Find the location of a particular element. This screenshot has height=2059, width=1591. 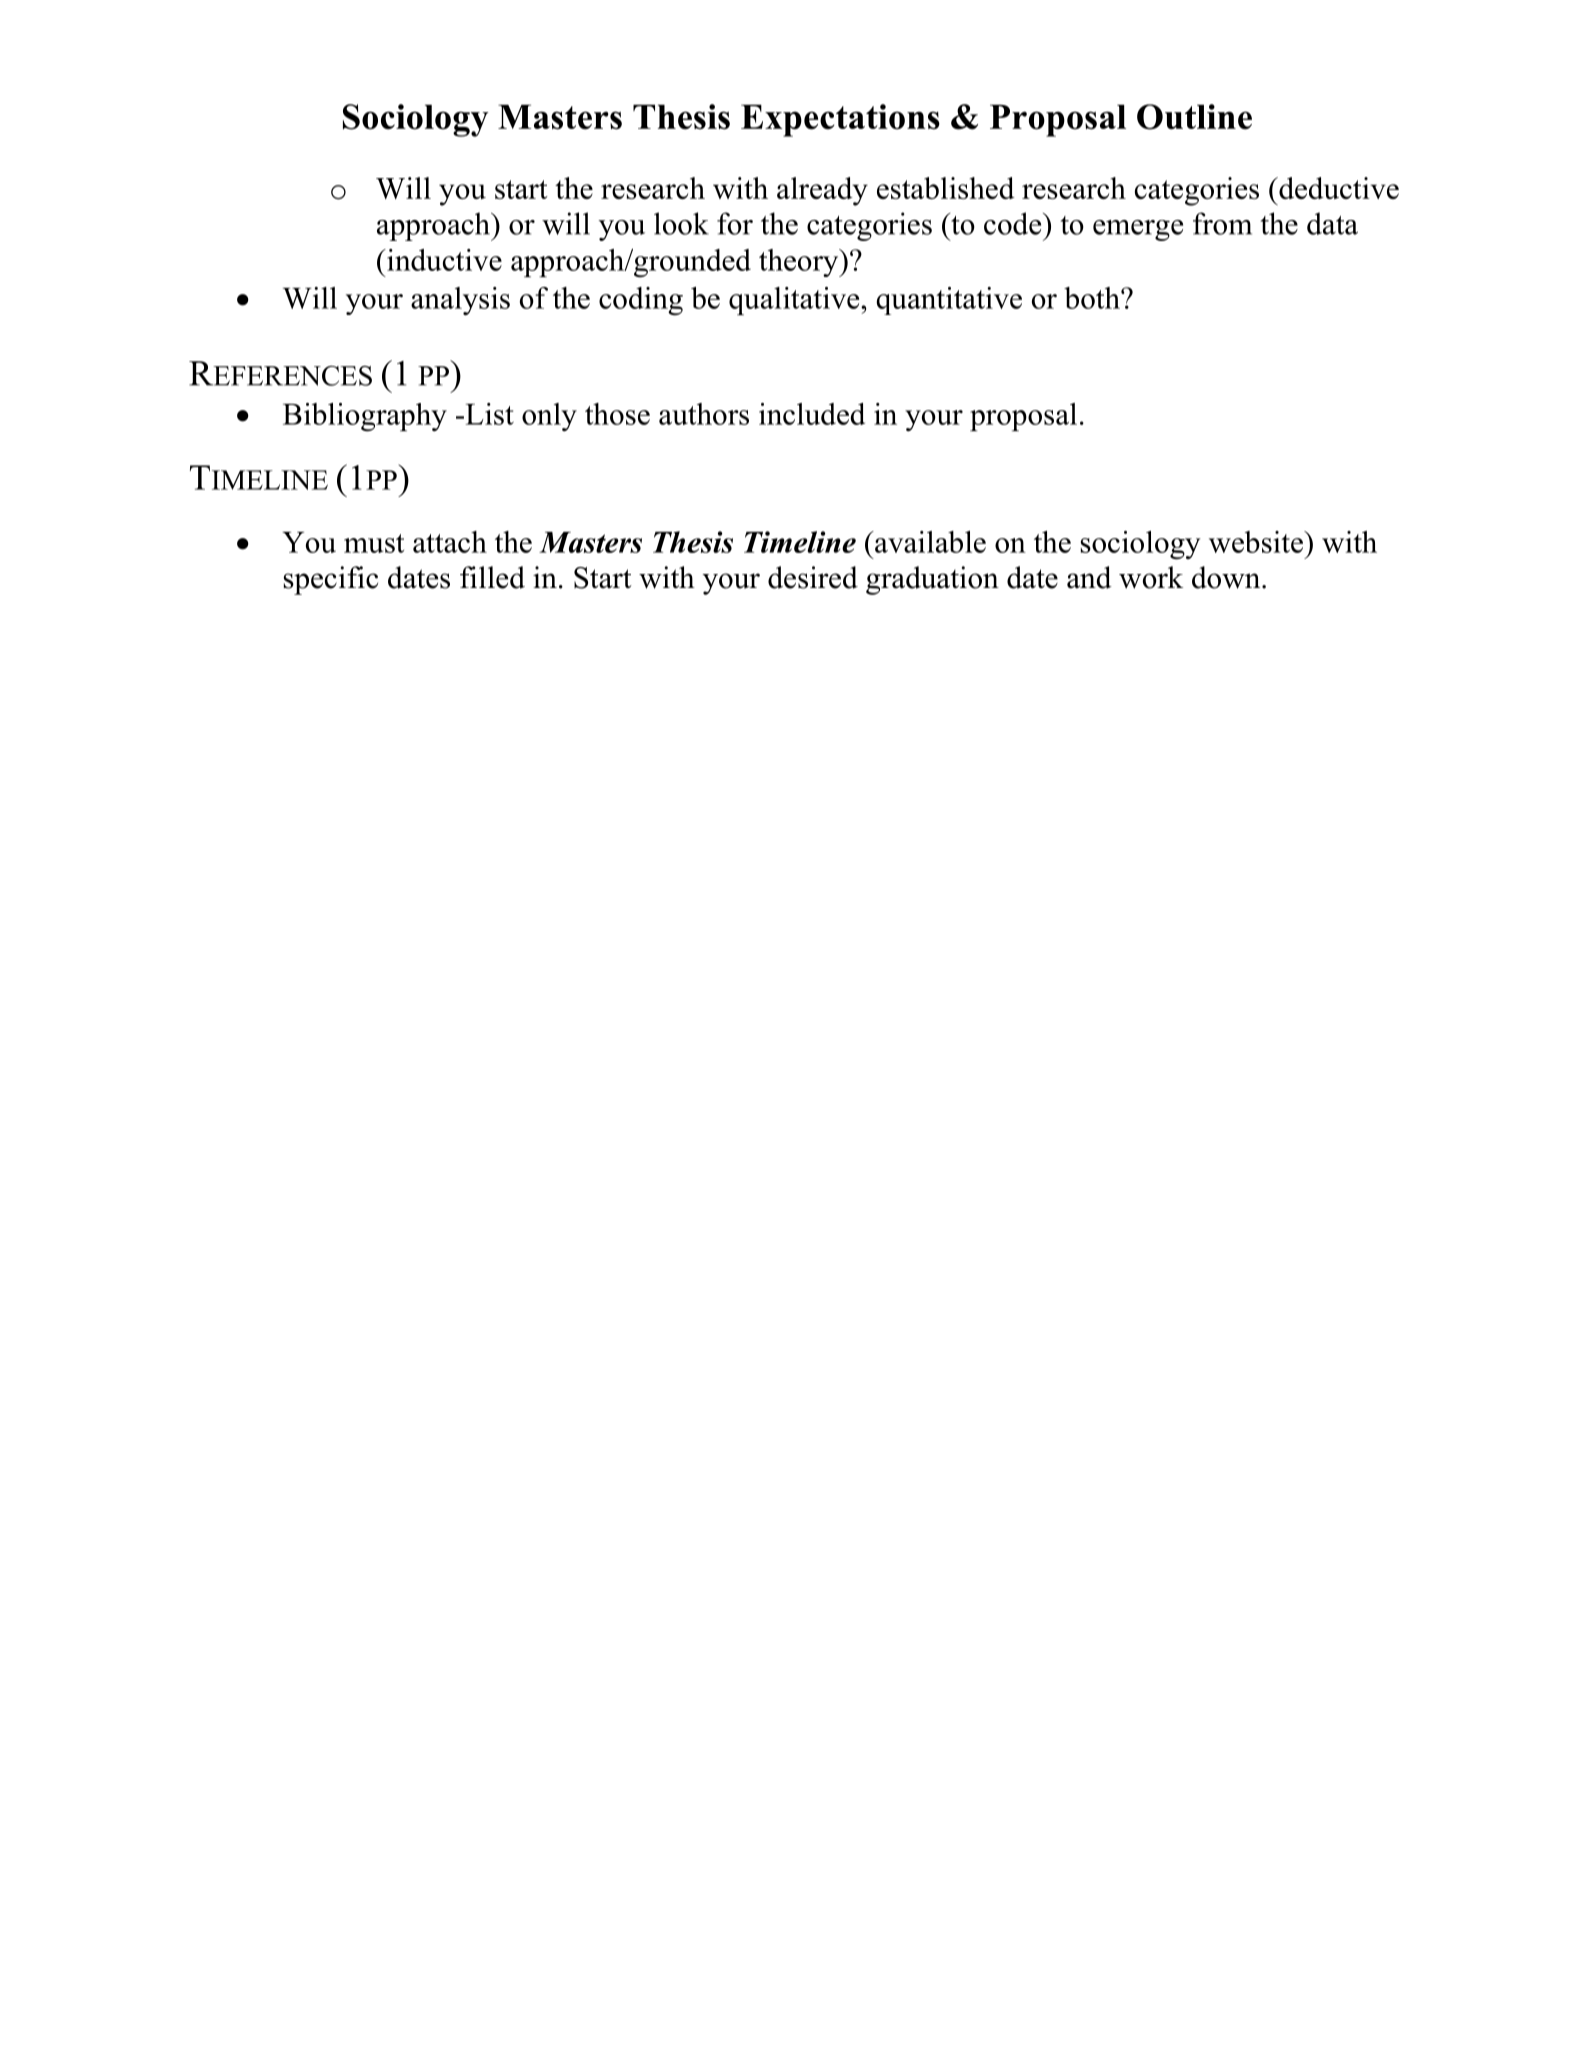

website is located at coordinates (1257, 542).
